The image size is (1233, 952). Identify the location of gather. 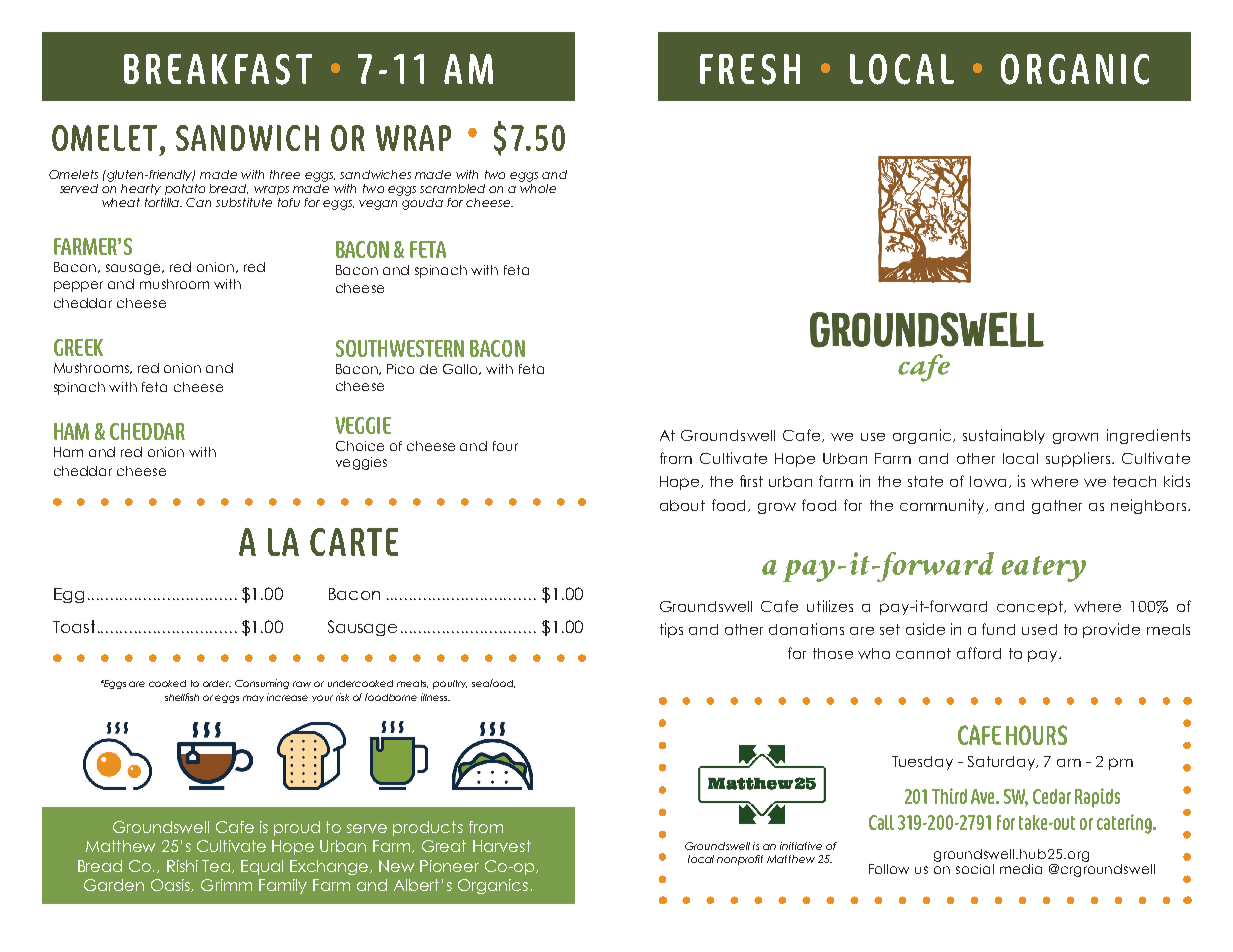
(1057, 507).
